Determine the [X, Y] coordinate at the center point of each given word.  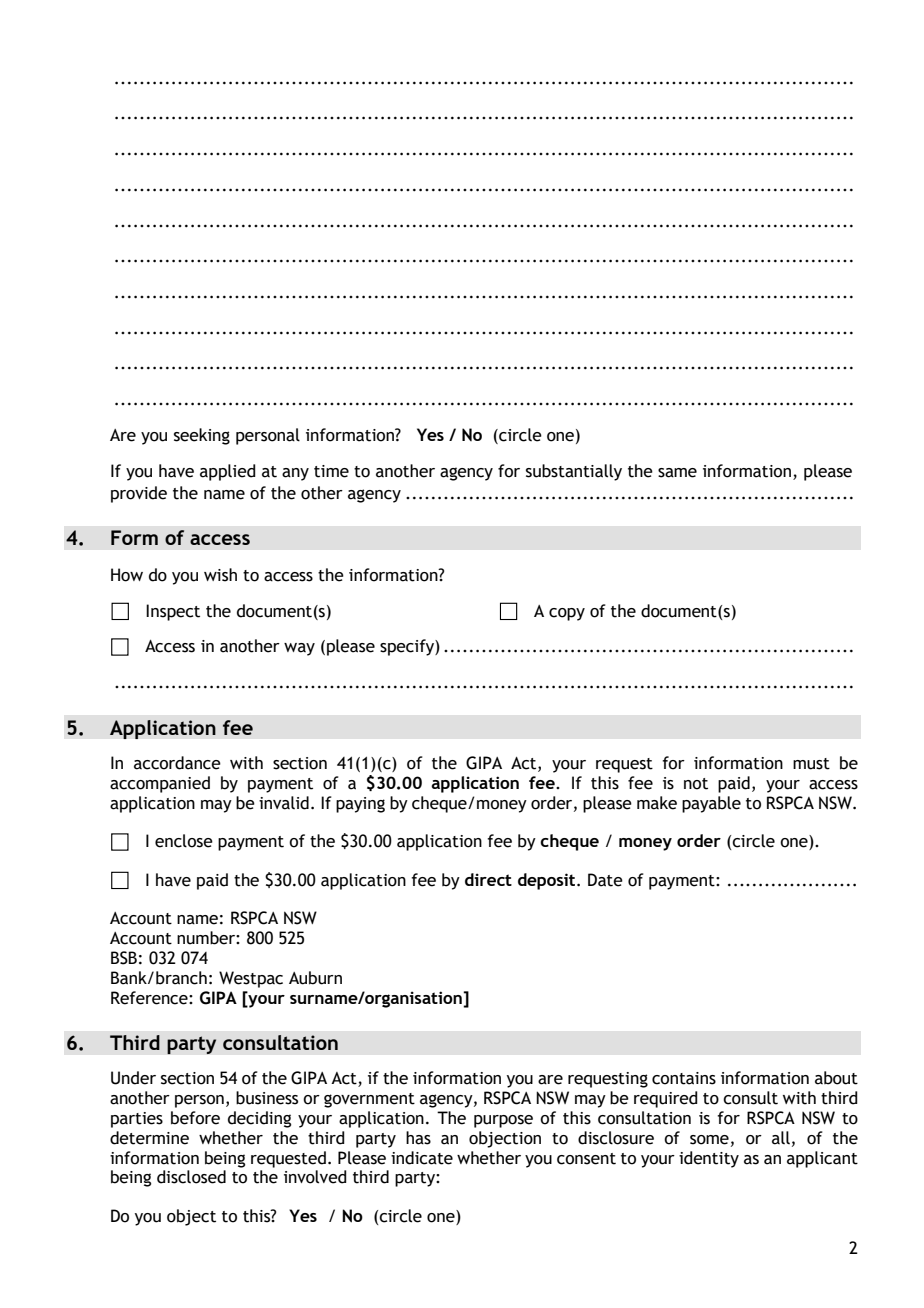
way [299, 649]
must [811, 764]
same [677, 473]
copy [567, 614]
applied [228, 472]
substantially [574, 472]
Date [605, 880]
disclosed [191, 1177]
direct [488, 879]
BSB [124, 958]
